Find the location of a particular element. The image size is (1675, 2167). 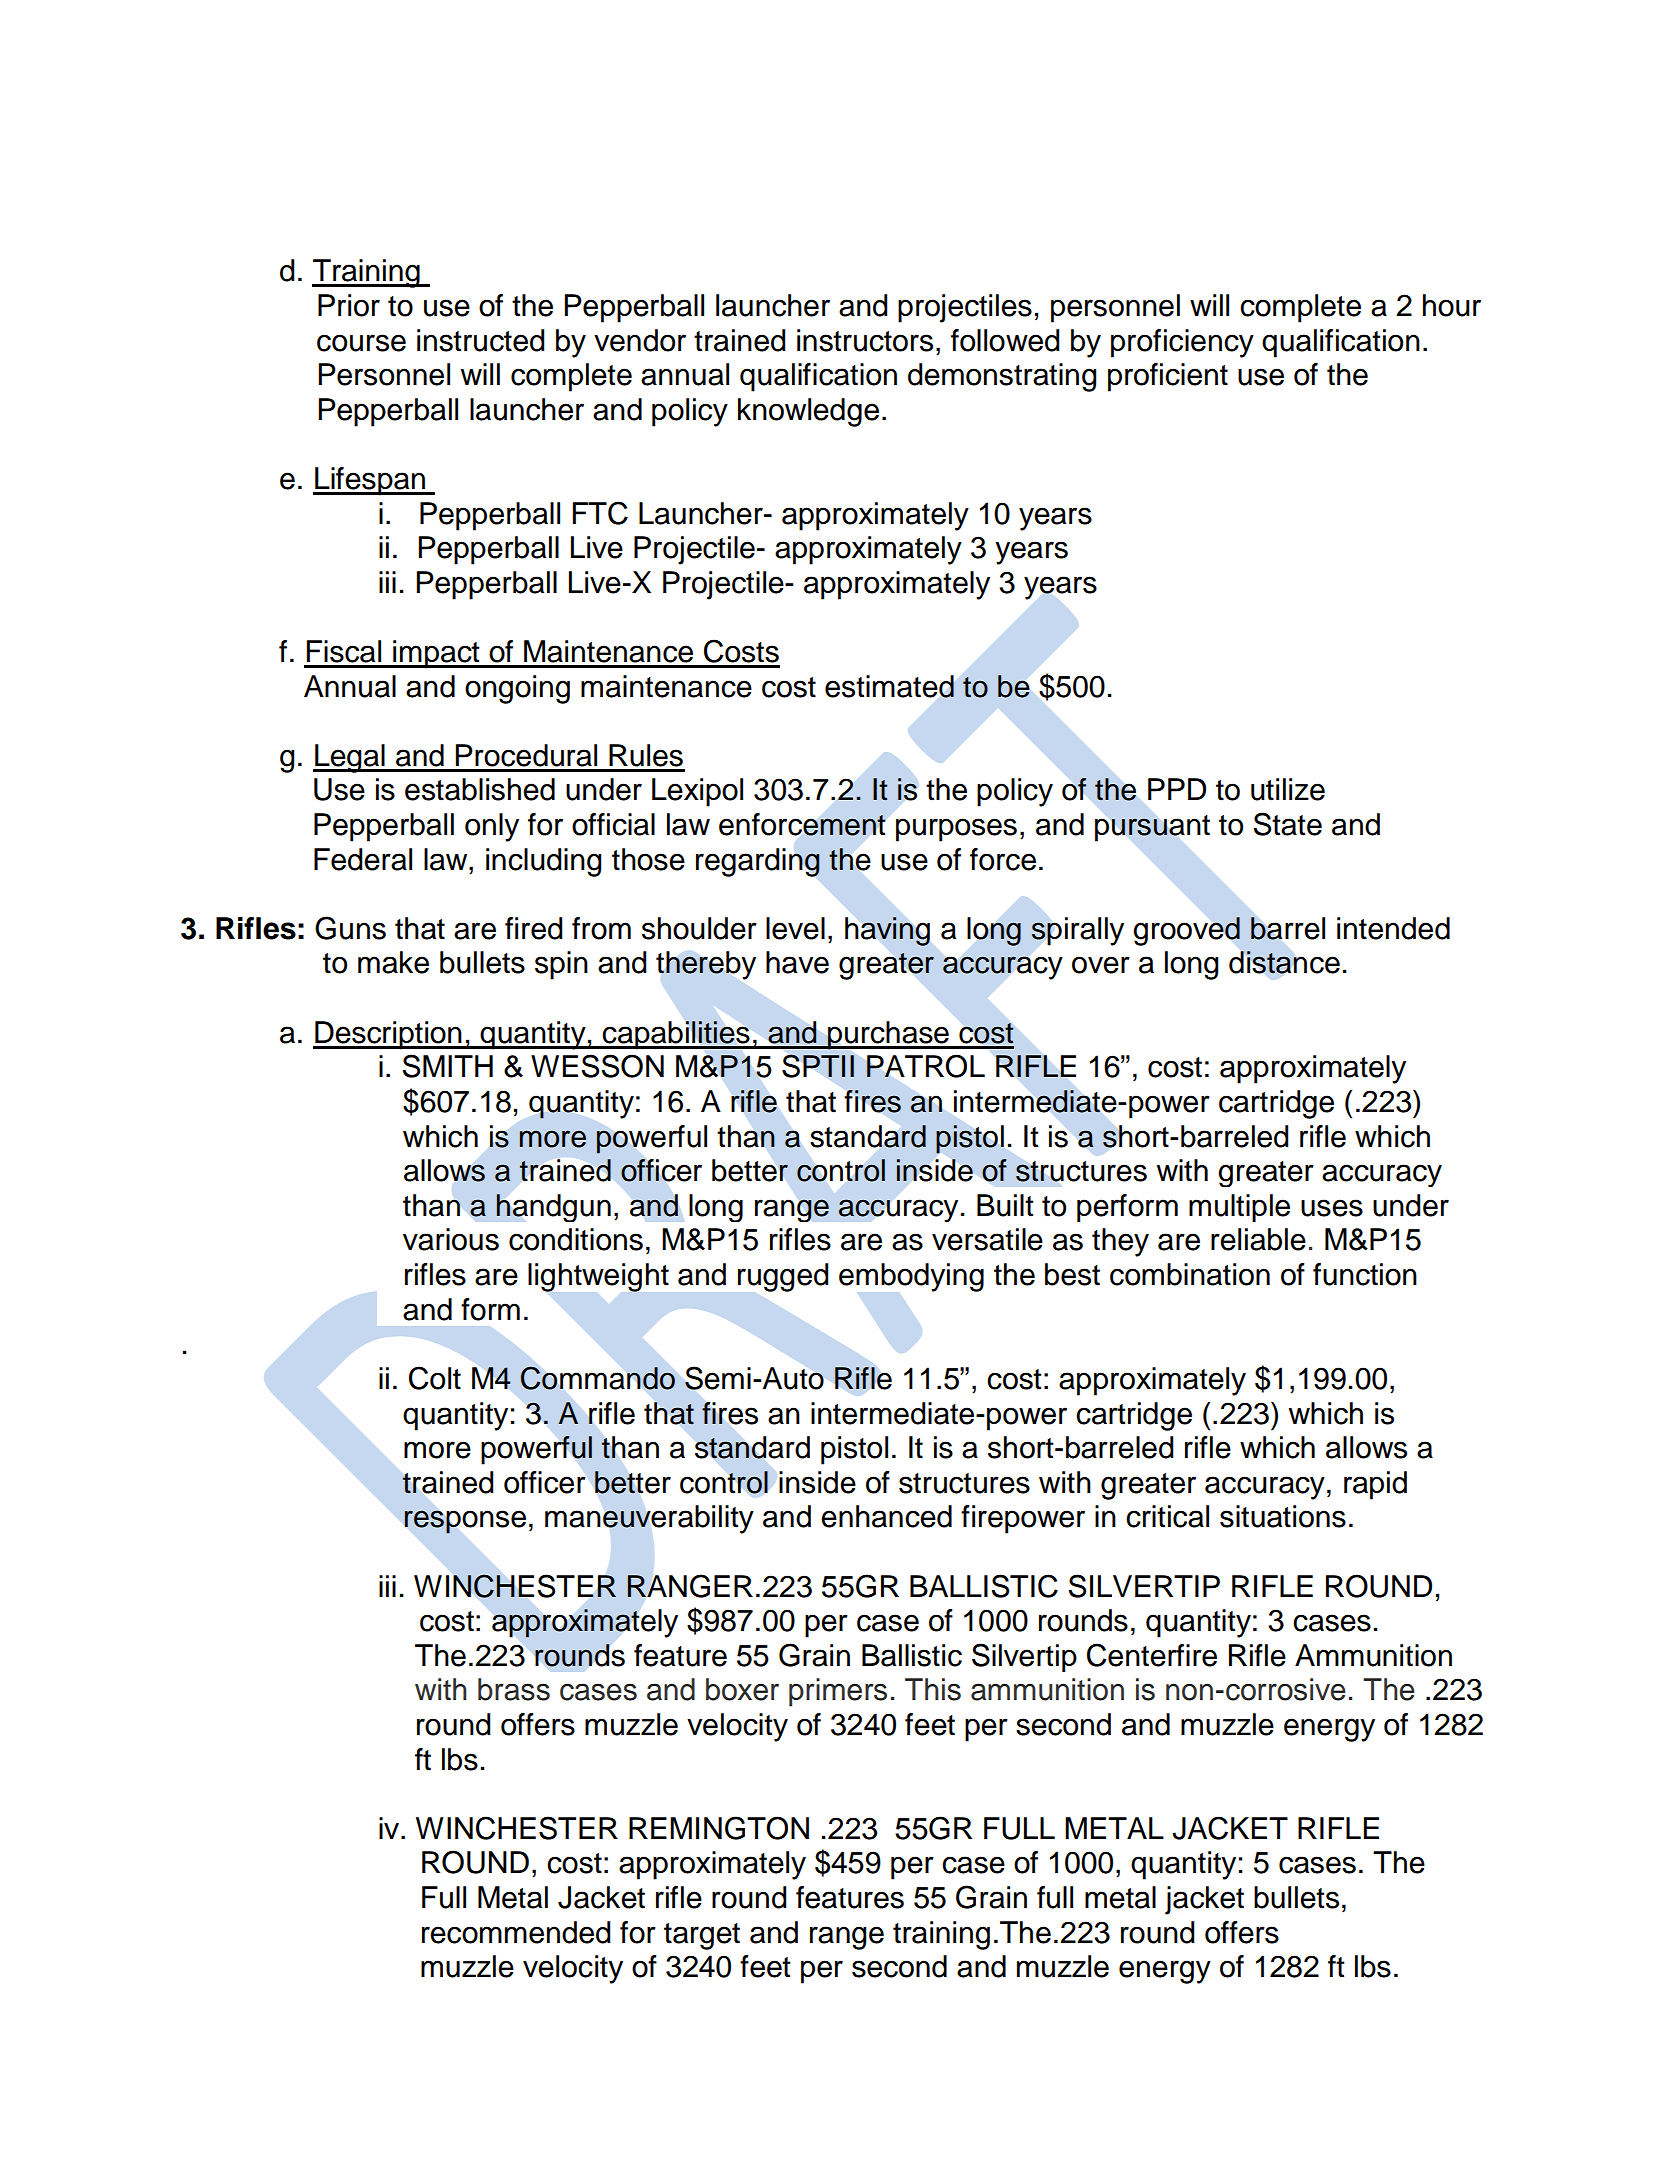

recommended is located at coordinates (516, 1932).
